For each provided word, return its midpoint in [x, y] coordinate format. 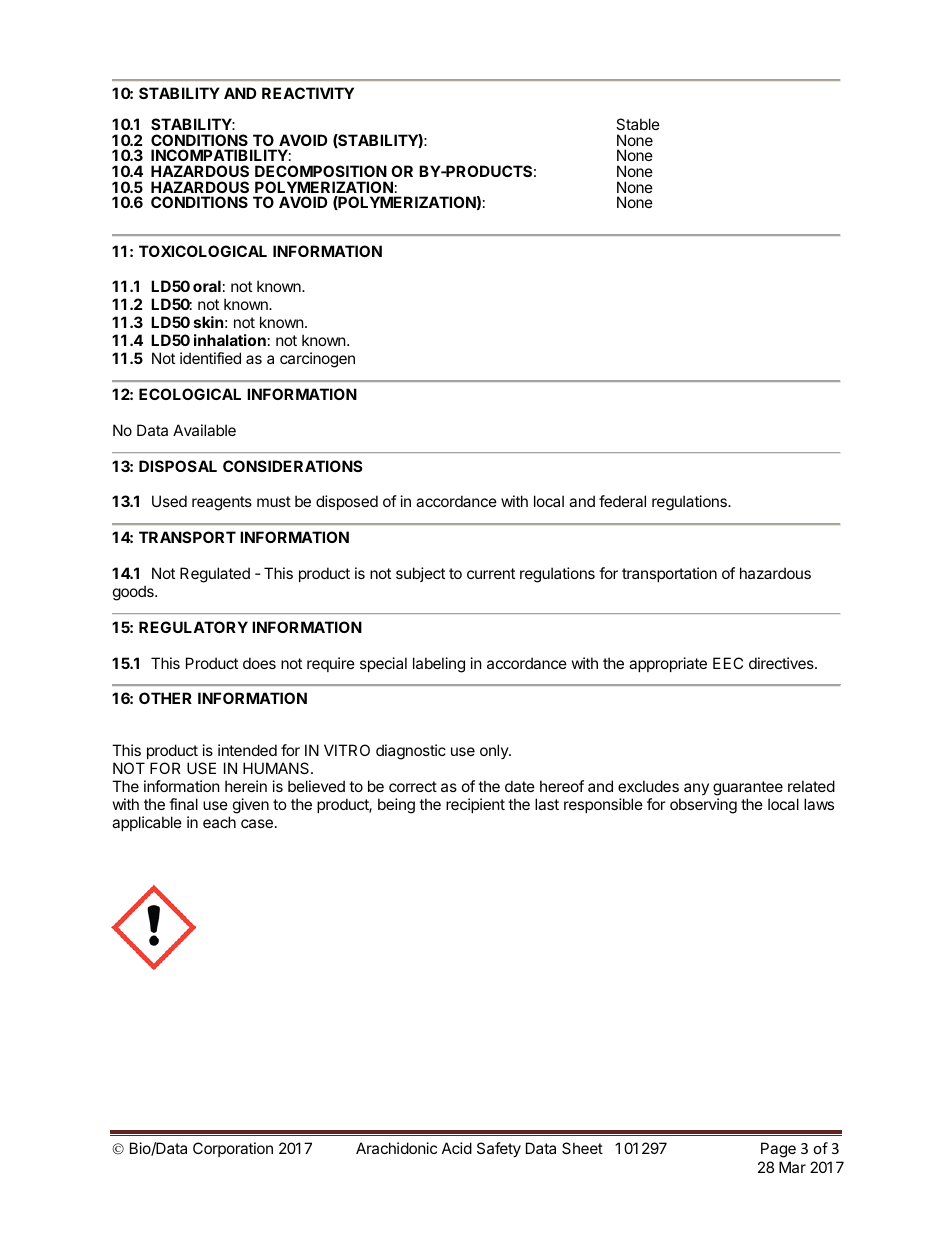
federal [622, 501]
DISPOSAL [178, 466]
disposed [347, 502]
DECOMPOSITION [321, 171]
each [219, 822]
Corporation [233, 1149]
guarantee [748, 788]
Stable [638, 124]
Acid [457, 1148]
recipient [475, 805]
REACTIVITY [308, 93]
